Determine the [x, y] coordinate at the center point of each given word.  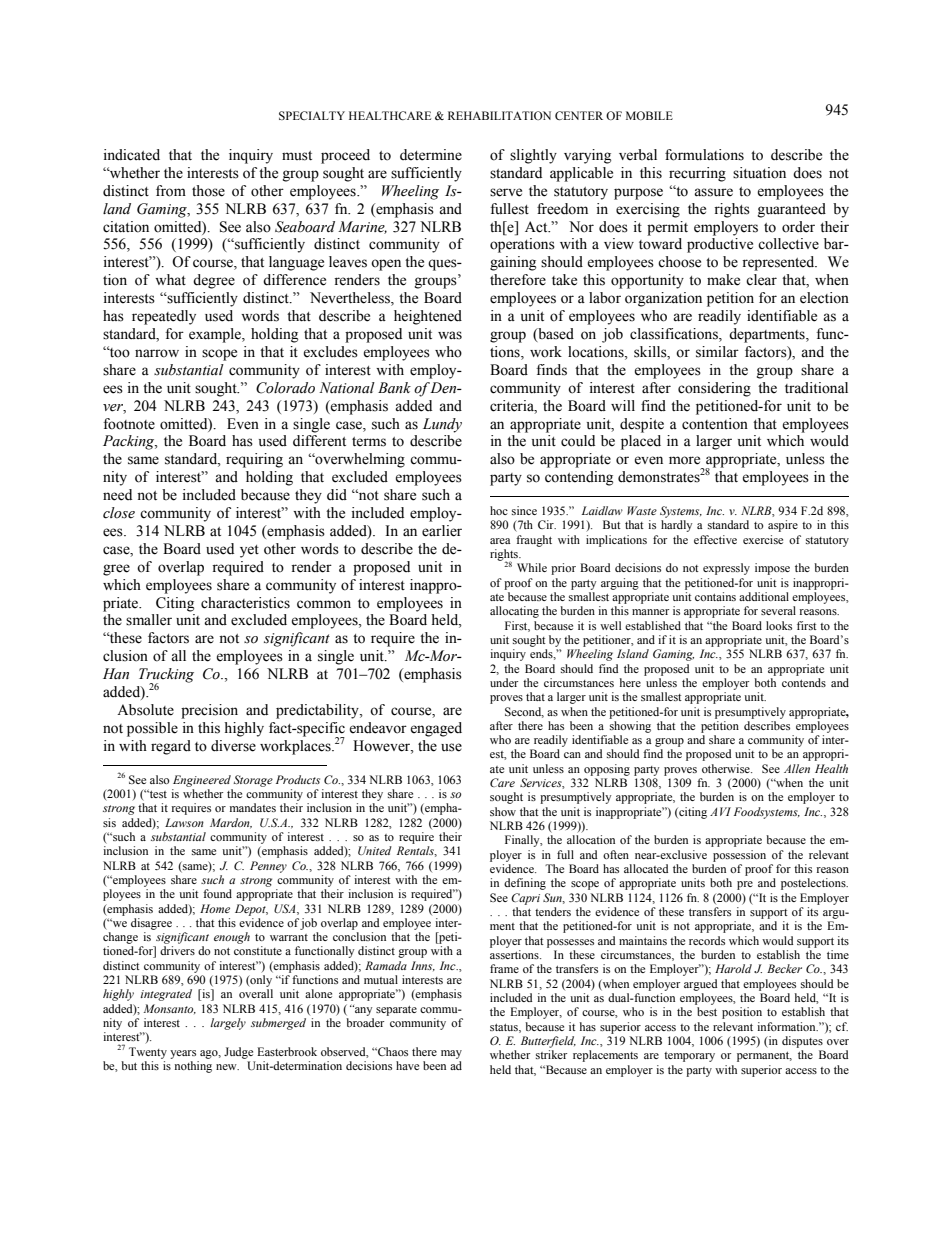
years [183, 1054]
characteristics [245, 603]
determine [431, 155]
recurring [697, 174]
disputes [802, 1042]
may [451, 1054]
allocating [514, 612]
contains [715, 596]
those [208, 191]
